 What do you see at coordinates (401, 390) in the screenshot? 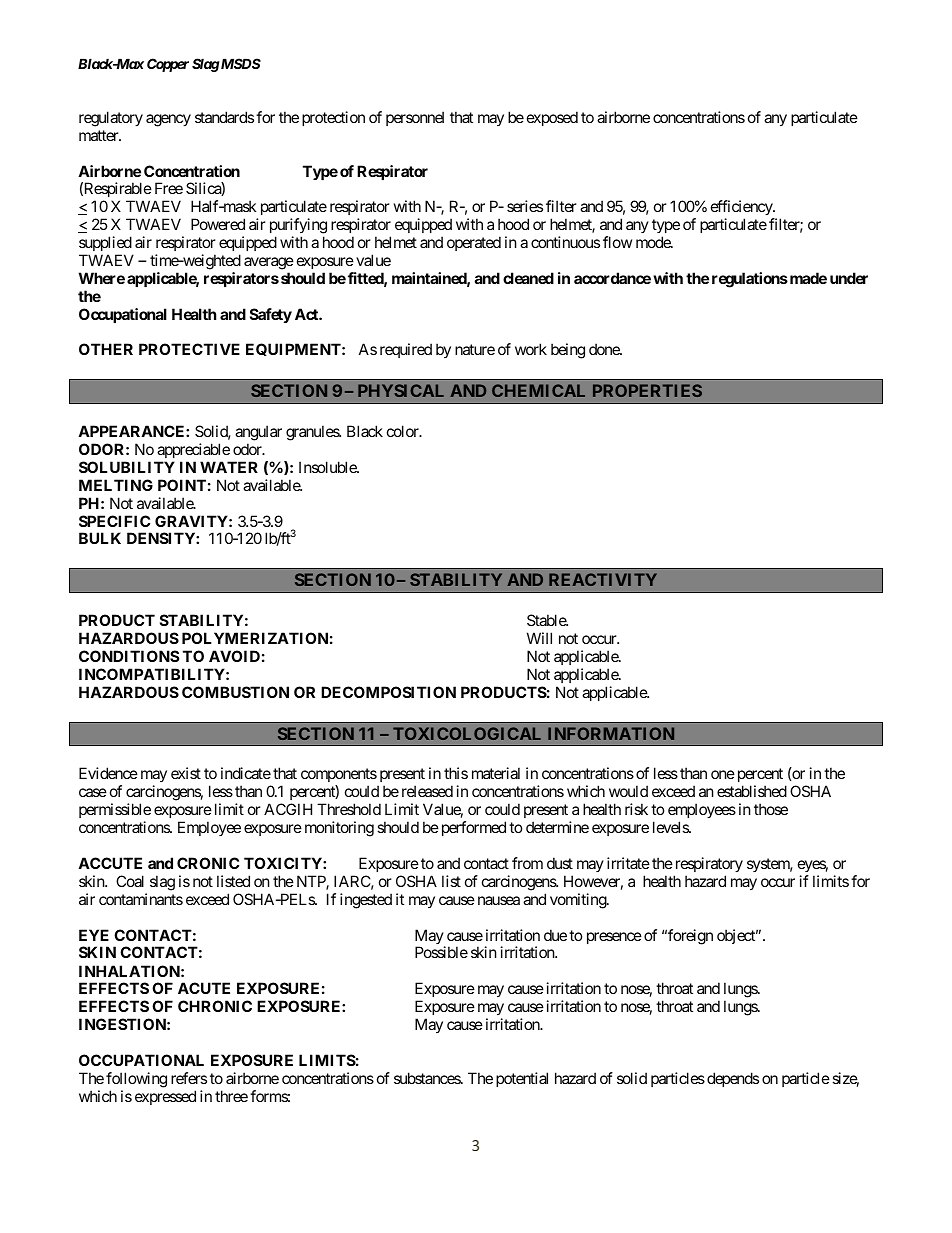
I see `PHYSICAL` at bounding box center [401, 390].
